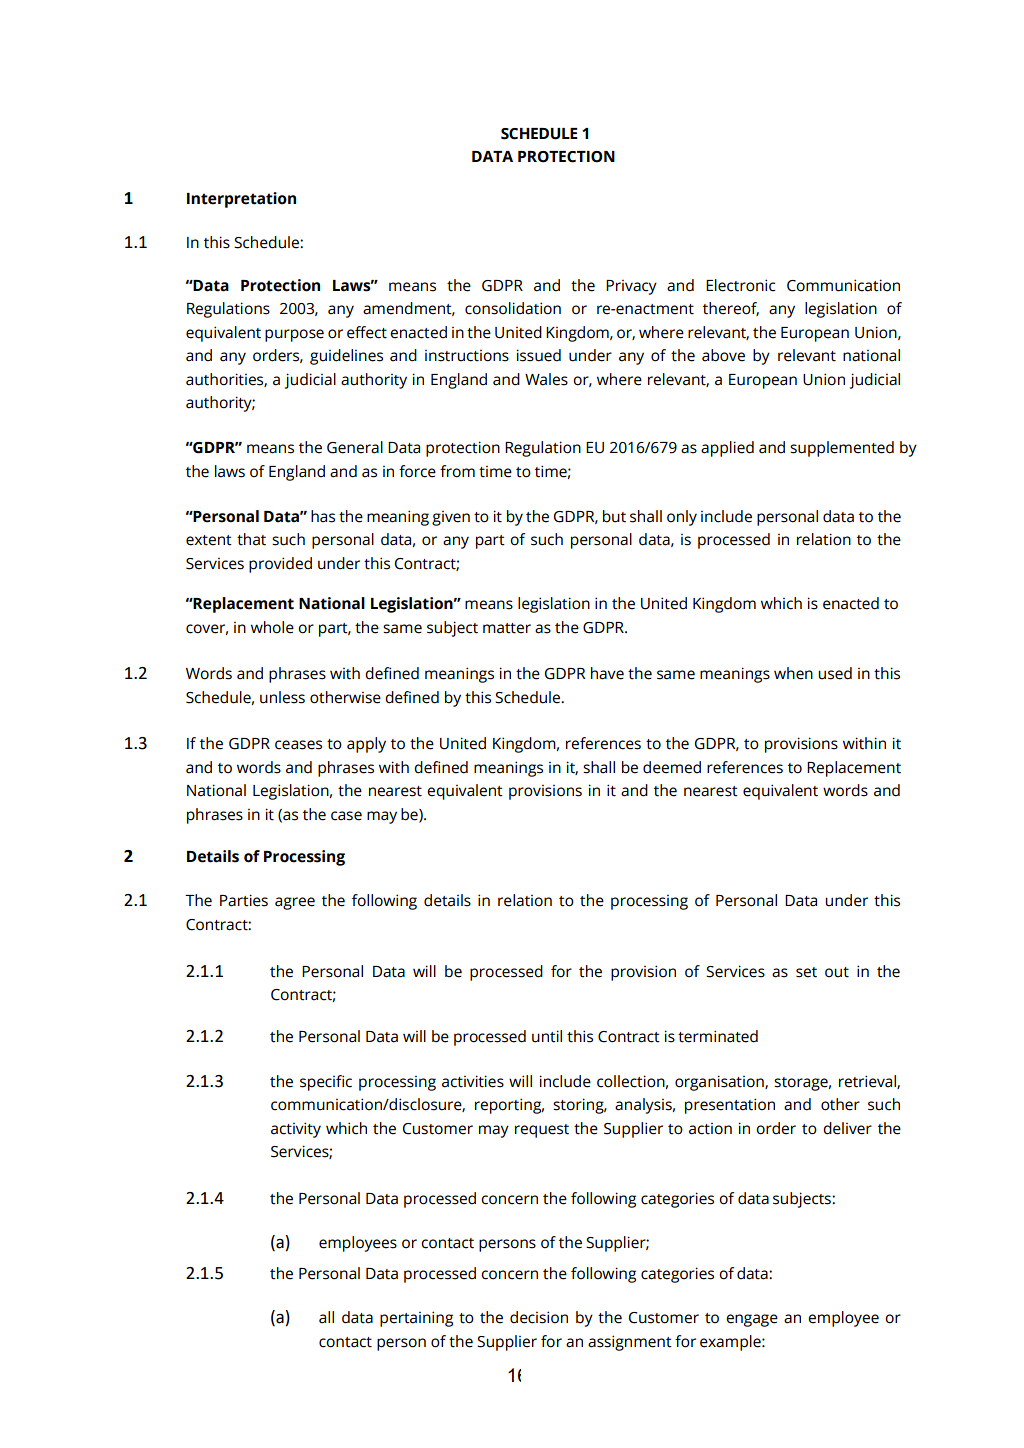 The width and height of the screenshot is (1024, 1448). I want to click on Interpretation, so click(241, 200).
